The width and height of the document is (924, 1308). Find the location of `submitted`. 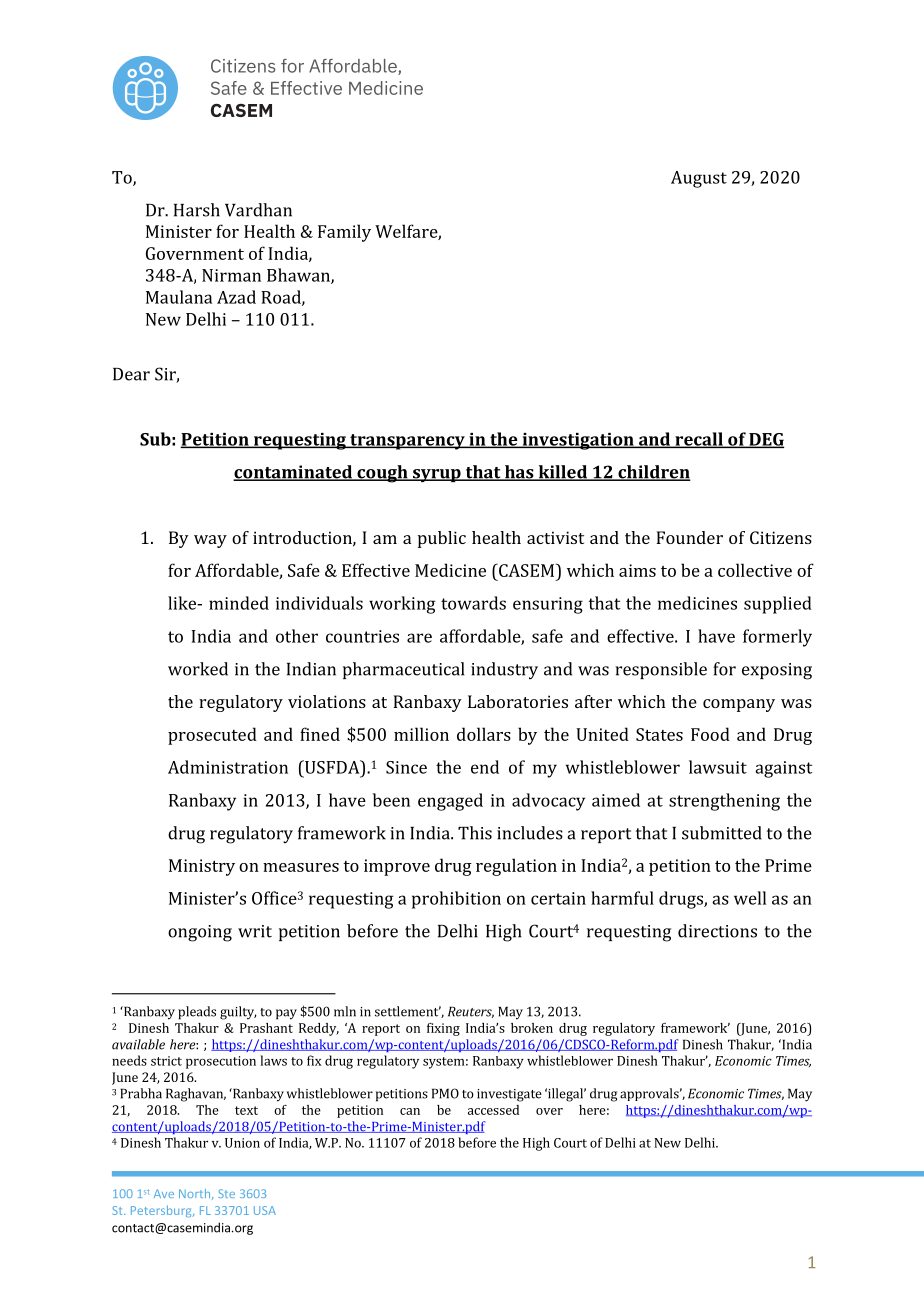

submitted is located at coordinates (722, 833).
